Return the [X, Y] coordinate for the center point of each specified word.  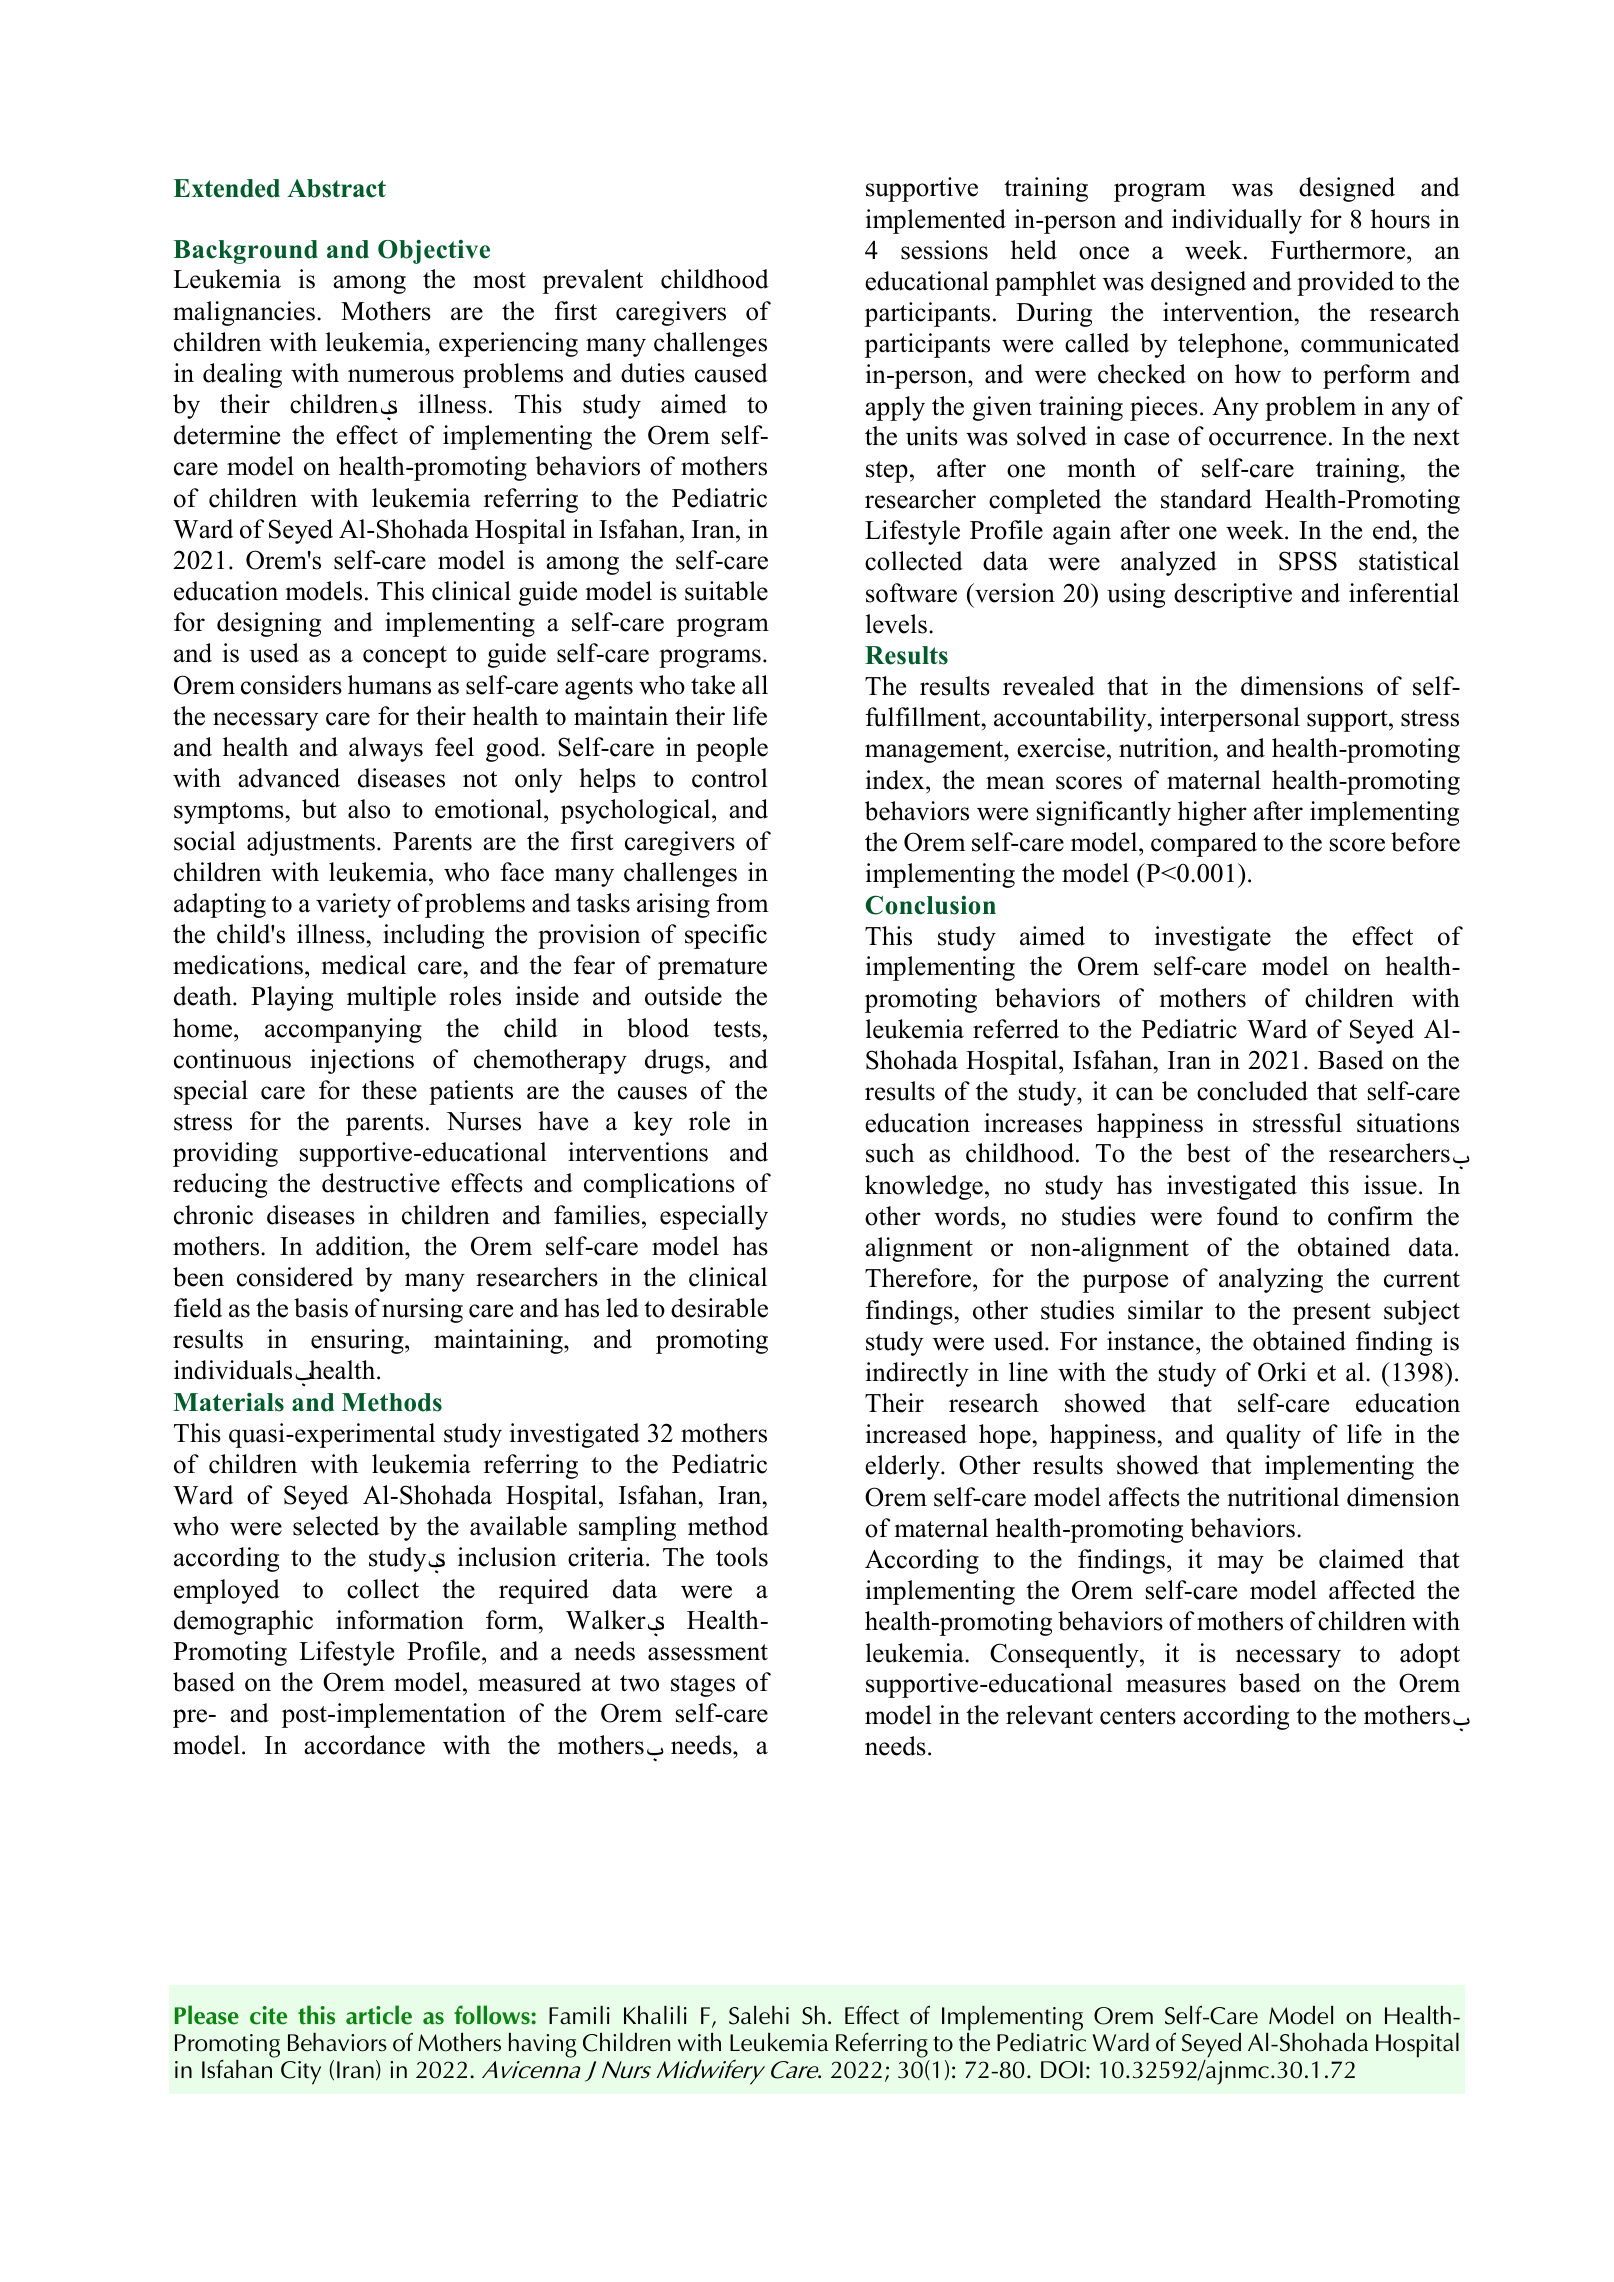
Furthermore [1338, 250]
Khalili [655, 2015]
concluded [1252, 1091]
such [890, 1153]
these [389, 1090]
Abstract [336, 188]
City [301, 2073]
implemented [936, 221]
